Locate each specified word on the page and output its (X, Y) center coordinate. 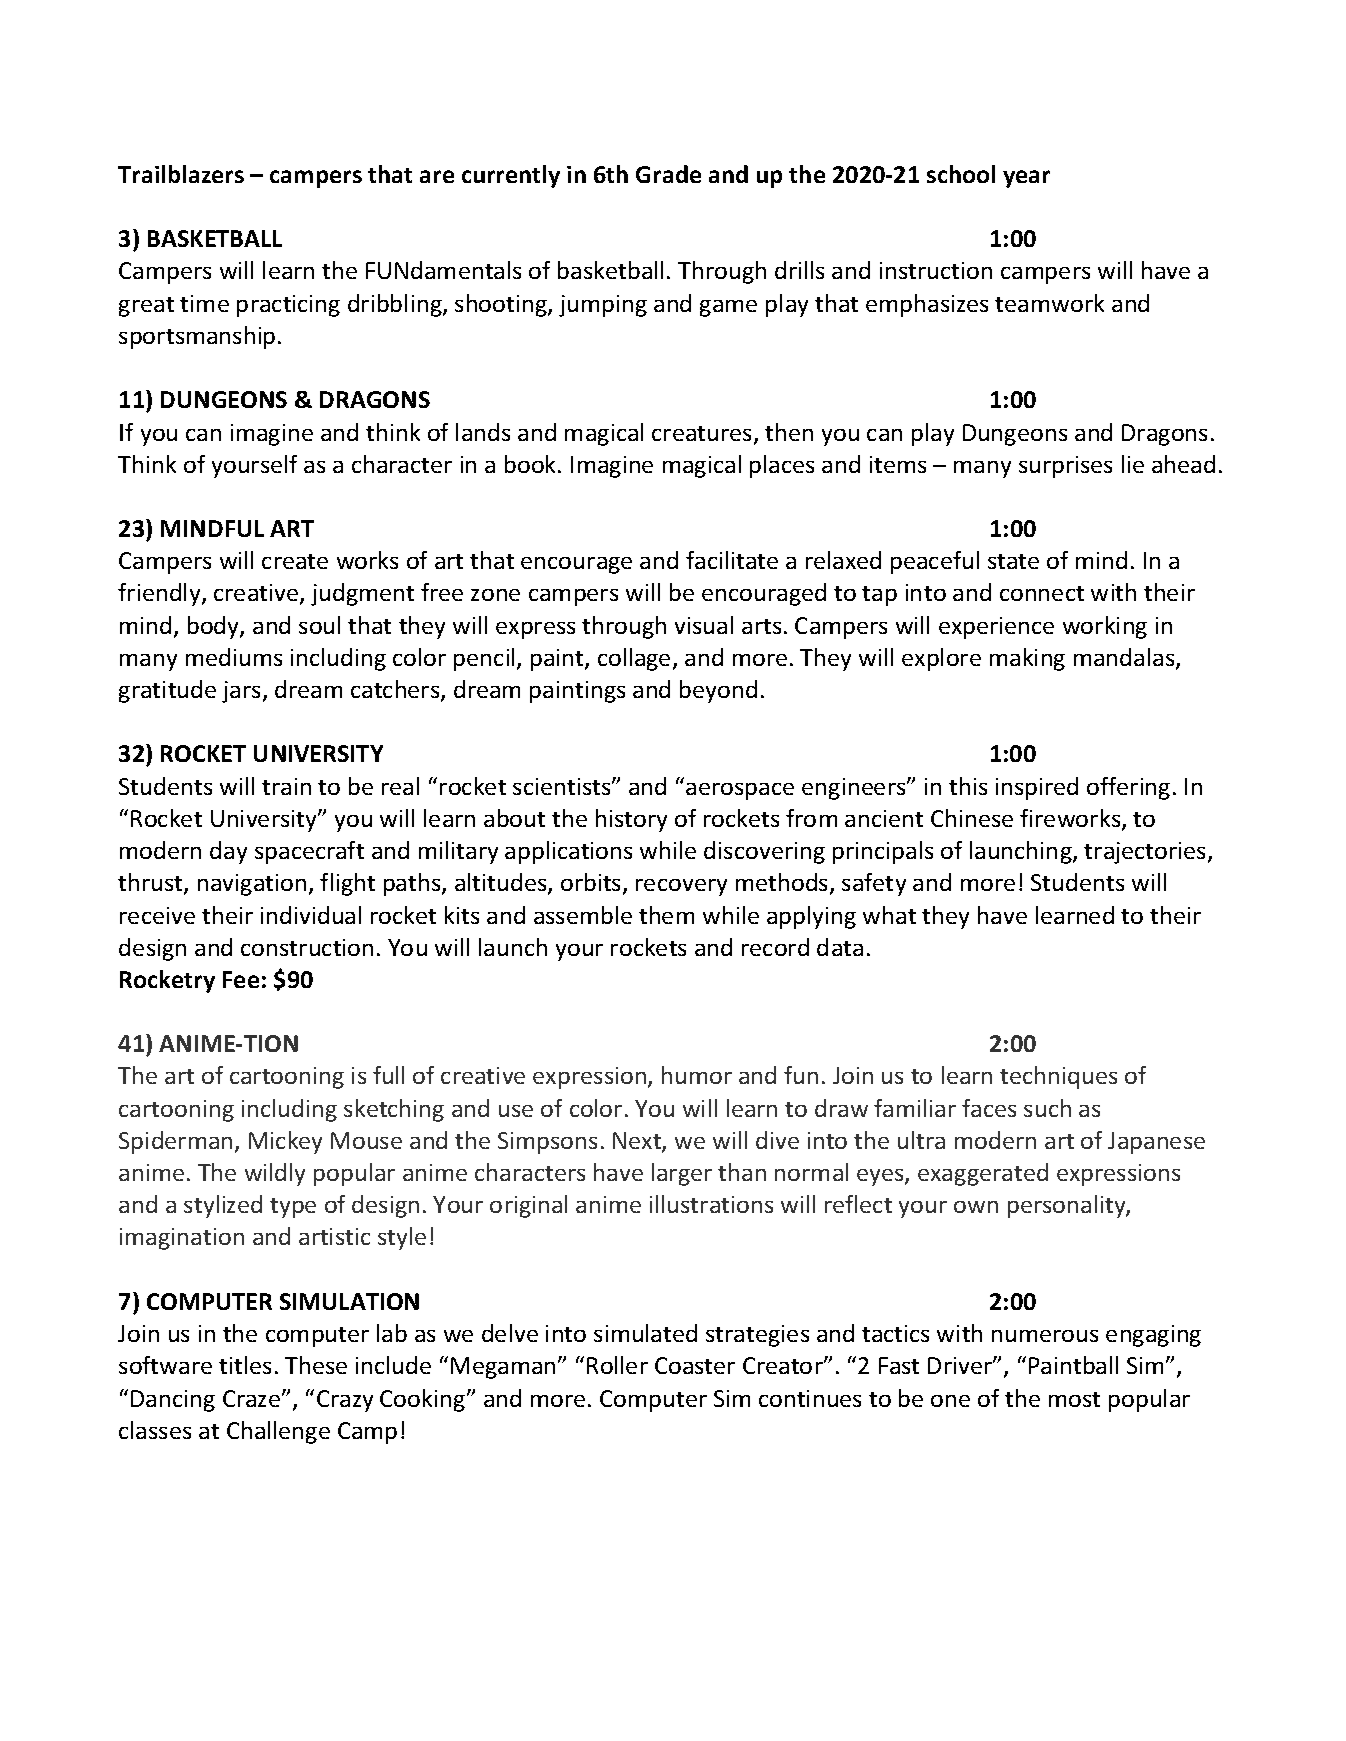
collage (634, 659)
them (666, 915)
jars (243, 692)
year (1026, 179)
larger (682, 1174)
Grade (668, 174)
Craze (253, 1398)
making (1027, 659)
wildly (275, 1174)
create (295, 561)
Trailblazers (181, 174)
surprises (1065, 467)
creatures (703, 435)
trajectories (1144, 853)
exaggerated (983, 1174)
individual (311, 915)
